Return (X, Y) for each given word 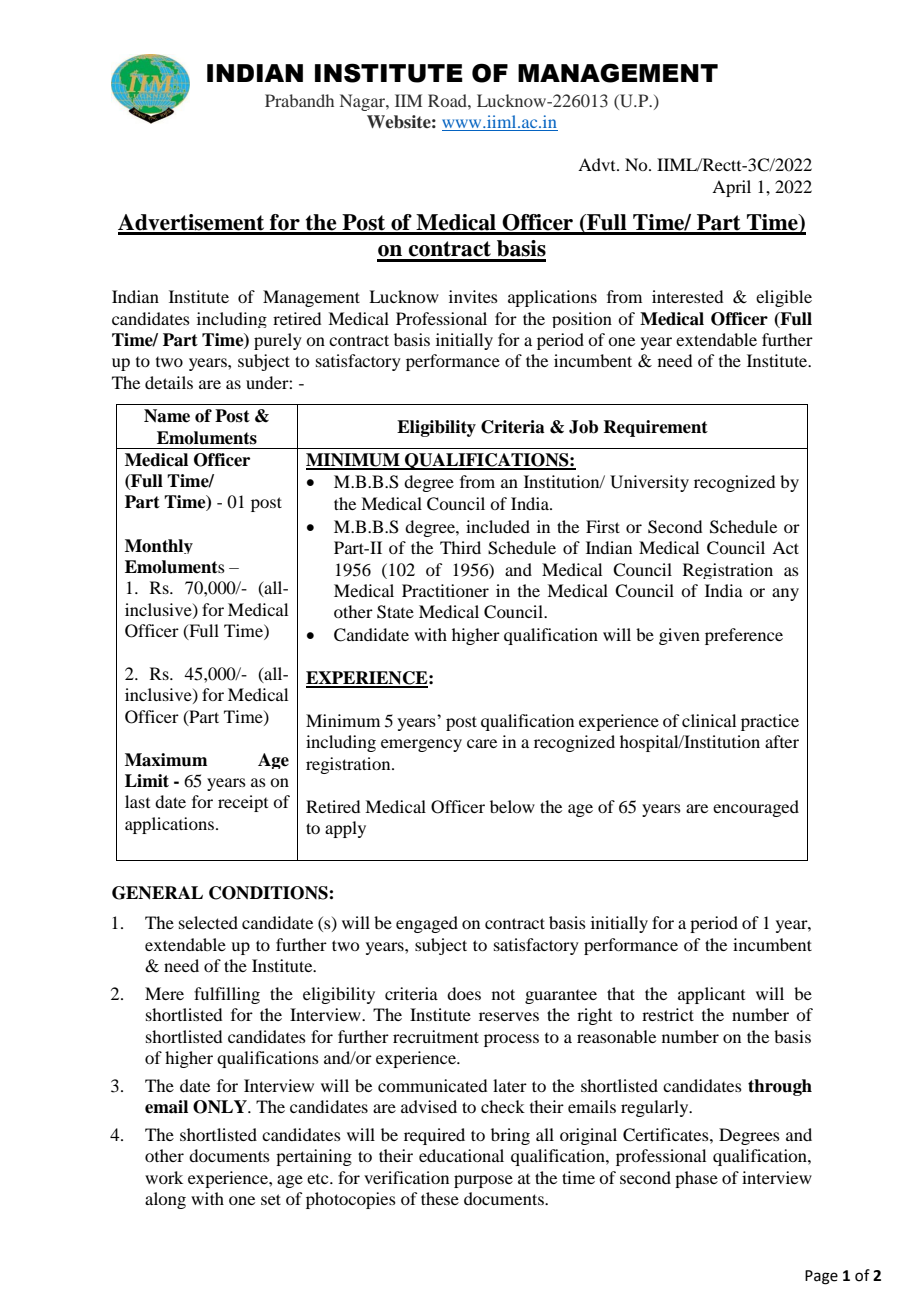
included (498, 526)
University (649, 483)
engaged (427, 924)
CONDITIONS (269, 893)
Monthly (159, 546)
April (731, 188)
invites (473, 296)
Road (448, 100)
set (271, 1199)
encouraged (756, 808)
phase (696, 1179)
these (440, 1198)
